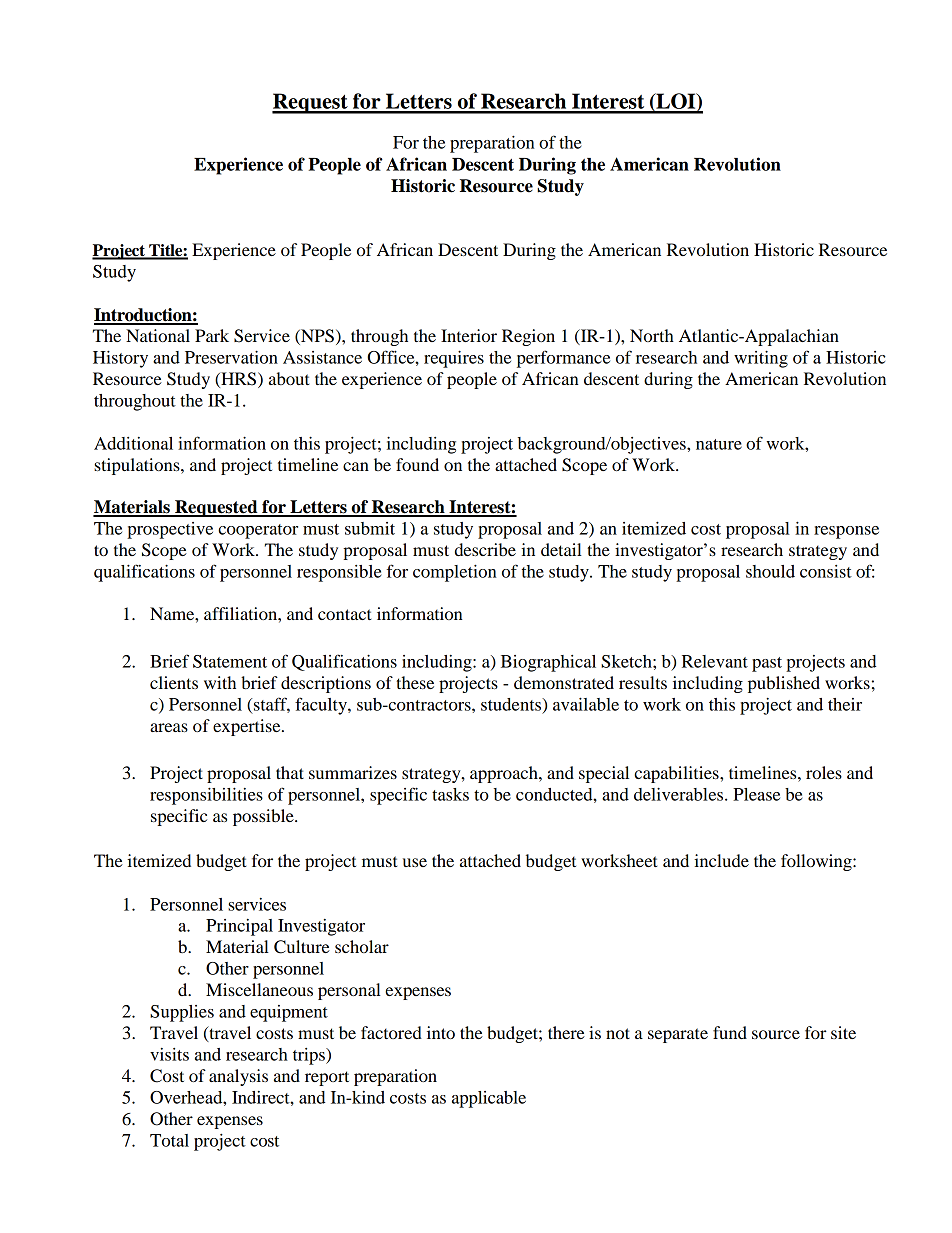 The width and height of the page is (952, 1233). What do you see at coordinates (454, 359) in the page?
I see `requires` at bounding box center [454, 359].
